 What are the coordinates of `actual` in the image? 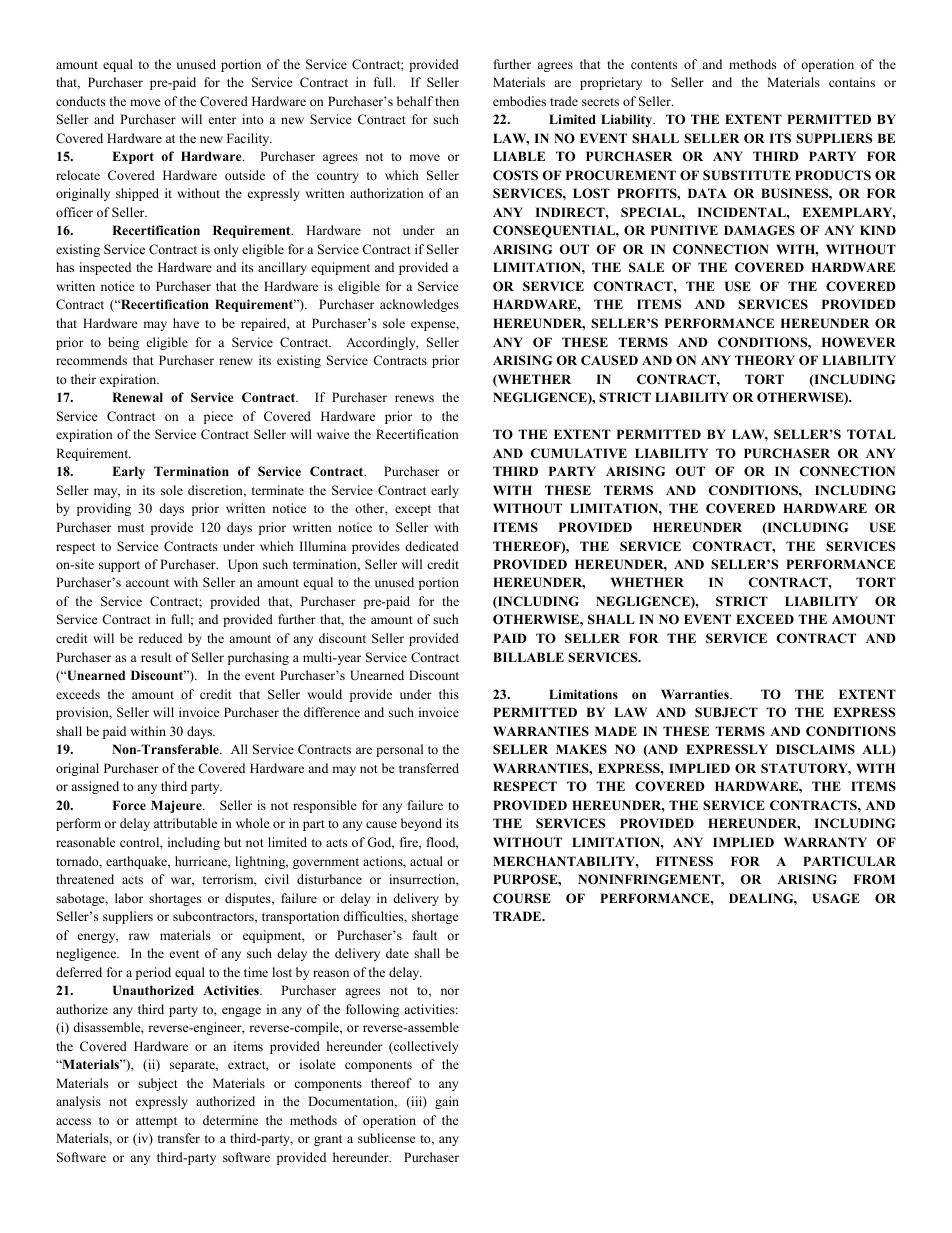 It's located at (426, 861).
